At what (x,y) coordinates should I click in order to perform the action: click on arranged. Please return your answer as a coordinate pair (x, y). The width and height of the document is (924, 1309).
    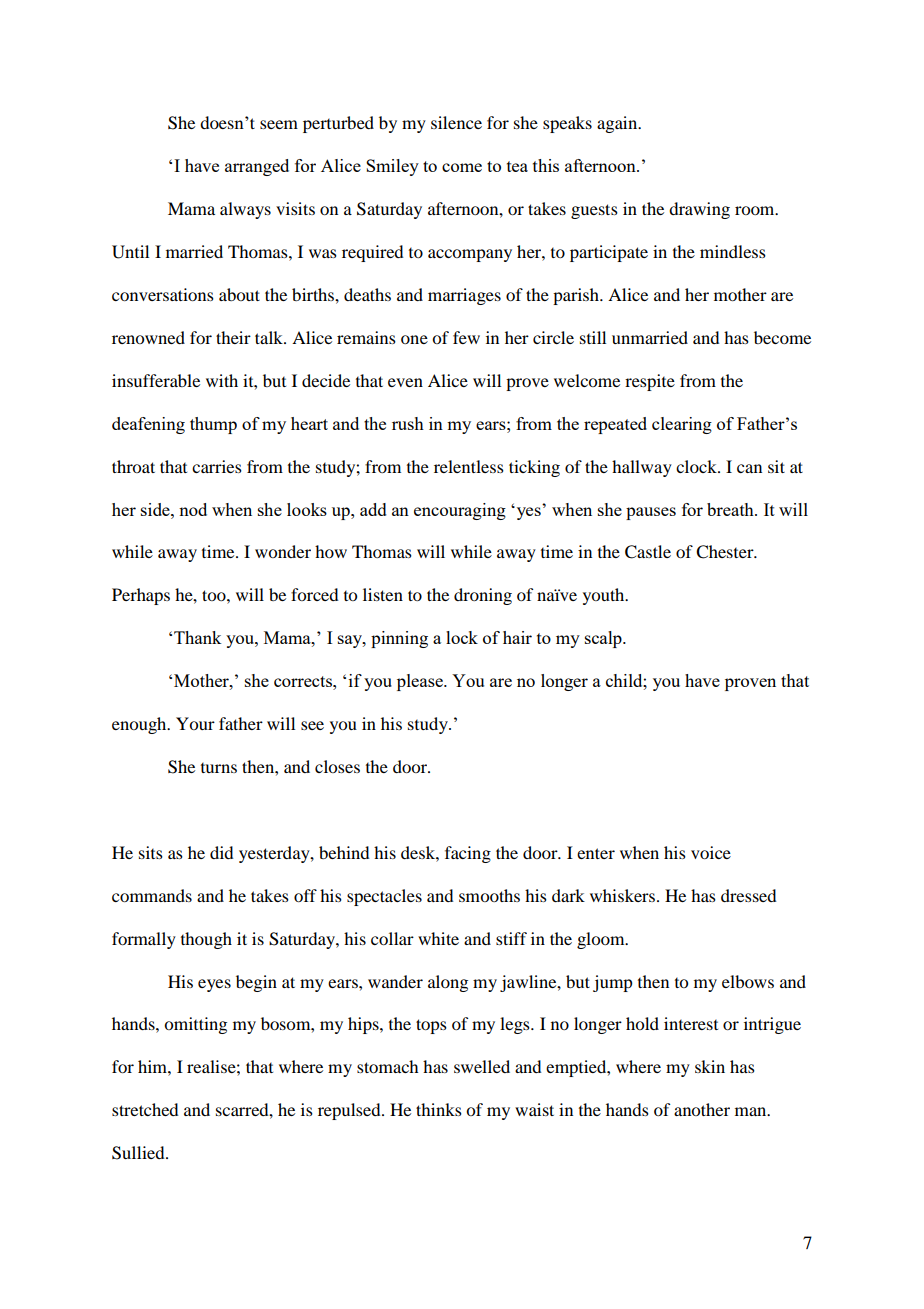
    Looking at the image, I should click on (257, 167).
